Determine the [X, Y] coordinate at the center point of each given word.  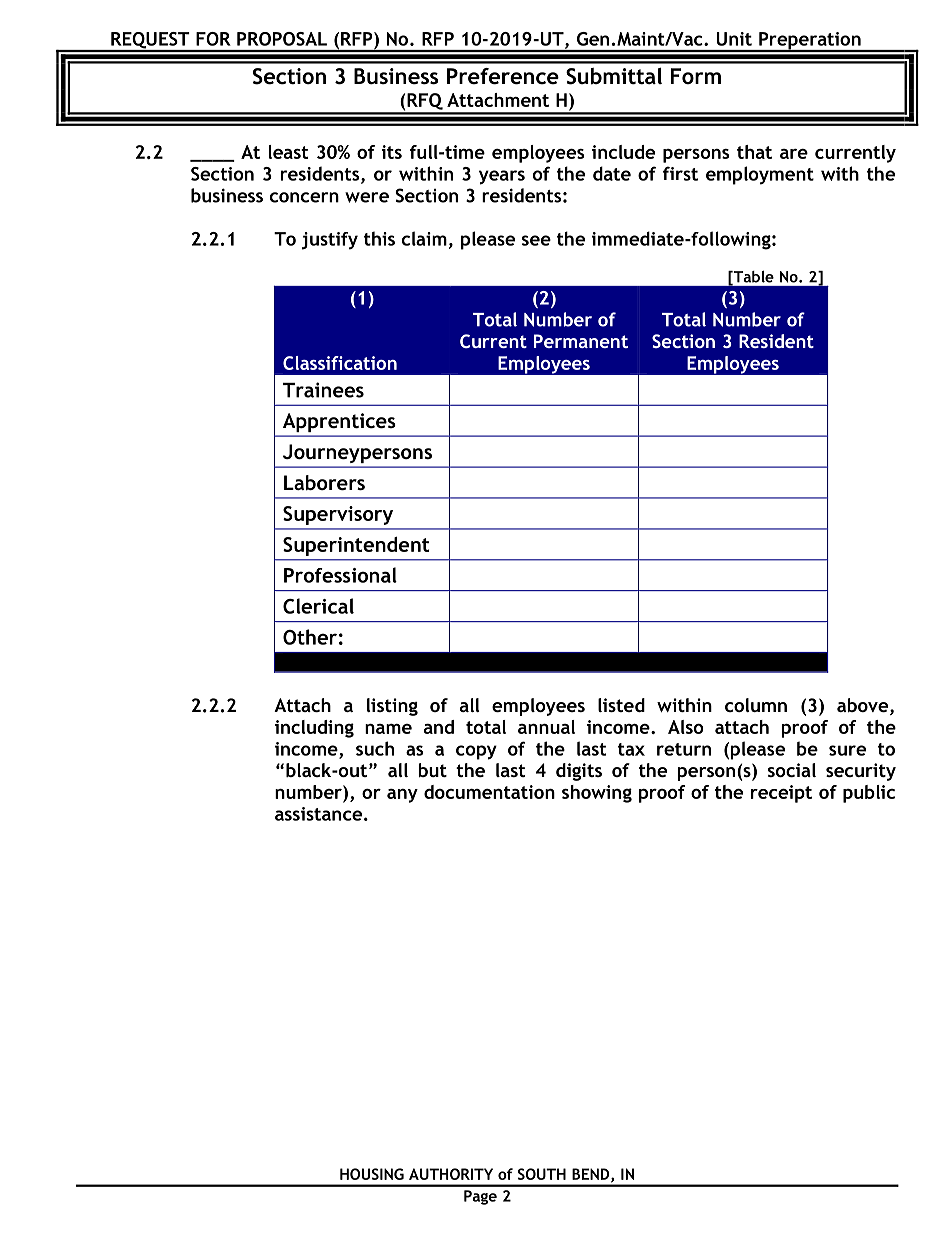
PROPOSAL [282, 39]
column [756, 705]
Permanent [581, 341]
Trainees [323, 390]
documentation [489, 792]
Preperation [810, 42]
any [402, 796]
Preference [503, 76]
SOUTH [542, 1174]
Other [310, 637]
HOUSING [372, 1174]
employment [760, 175]
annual [546, 727]
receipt [781, 794]
